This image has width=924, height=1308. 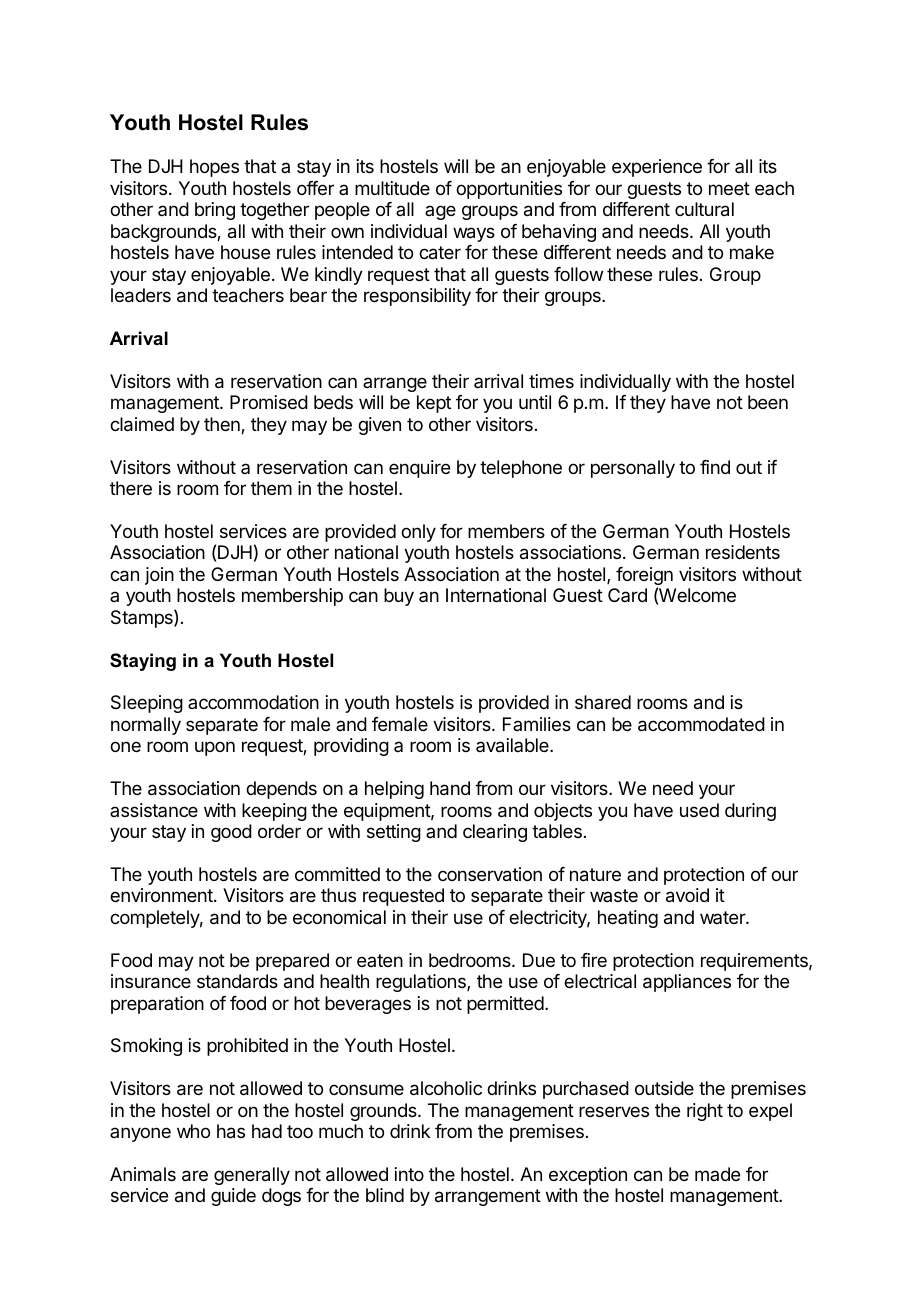 I want to click on clearing, so click(x=495, y=833).
